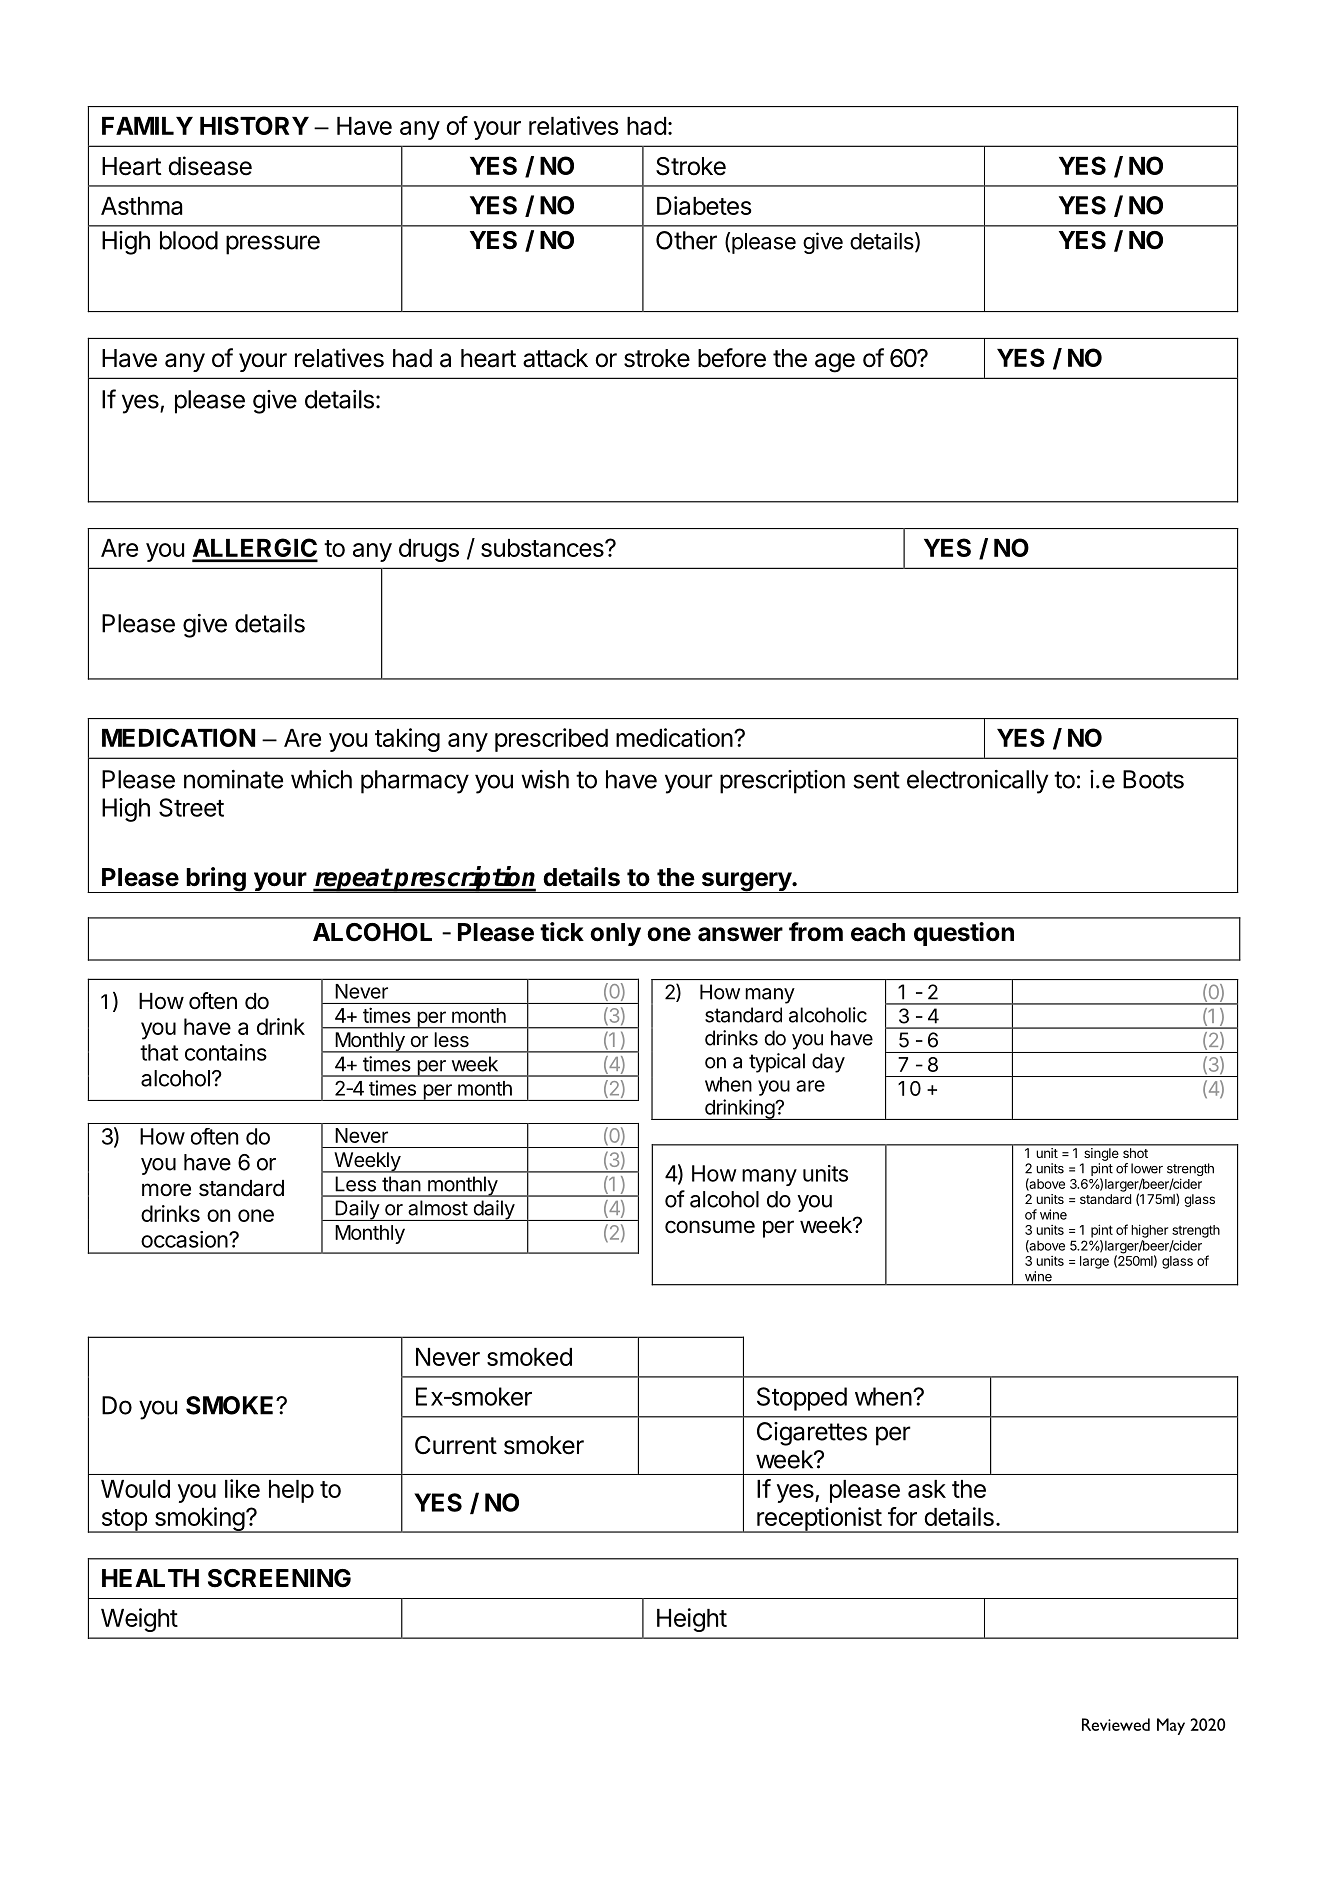  Describe the element at coordinates (964, 934) in the screenshot. I see `question` at that location.
